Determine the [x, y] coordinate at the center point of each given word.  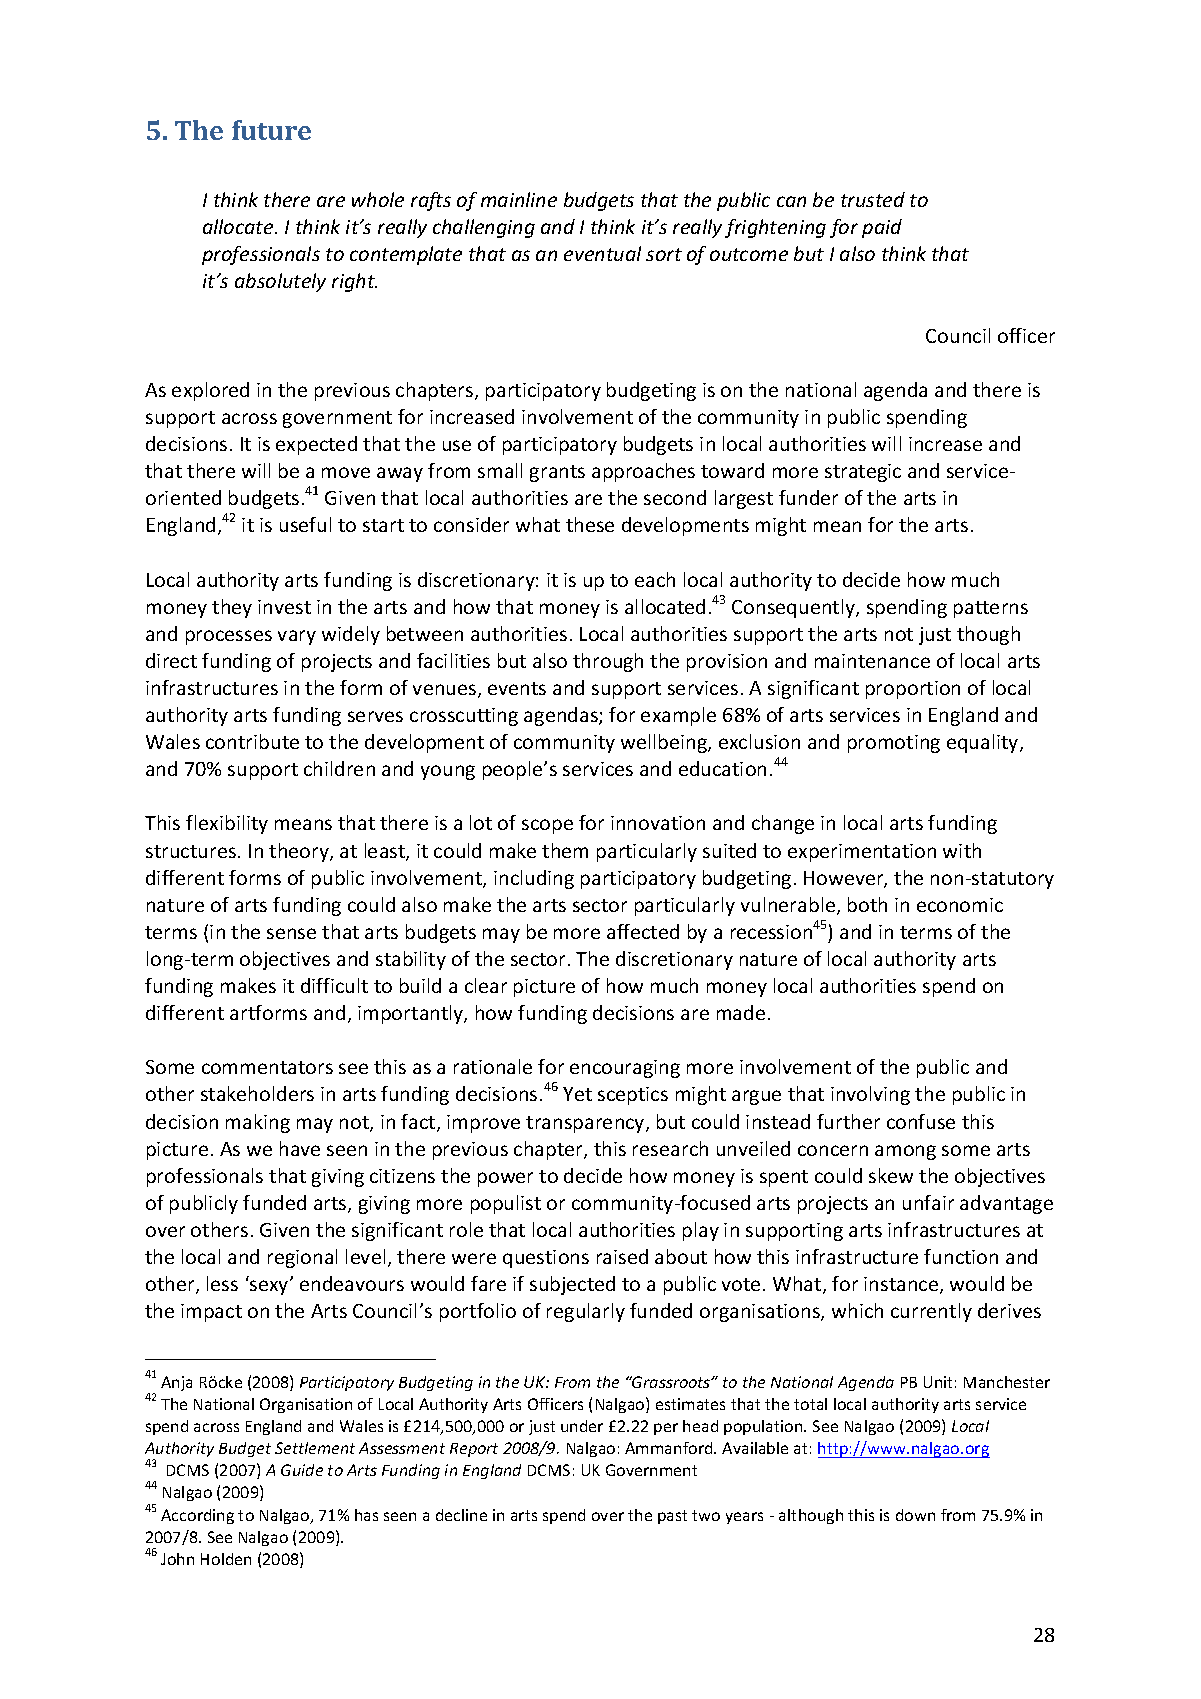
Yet [577, 1094]
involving [870, 1095]
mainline [519, 199]
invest [284, 607]
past [672, 1517]
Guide [302, 1470]
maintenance [872, 661]
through [608, 662]
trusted [873, 199]
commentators [267, 1067]
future [271, 130]
